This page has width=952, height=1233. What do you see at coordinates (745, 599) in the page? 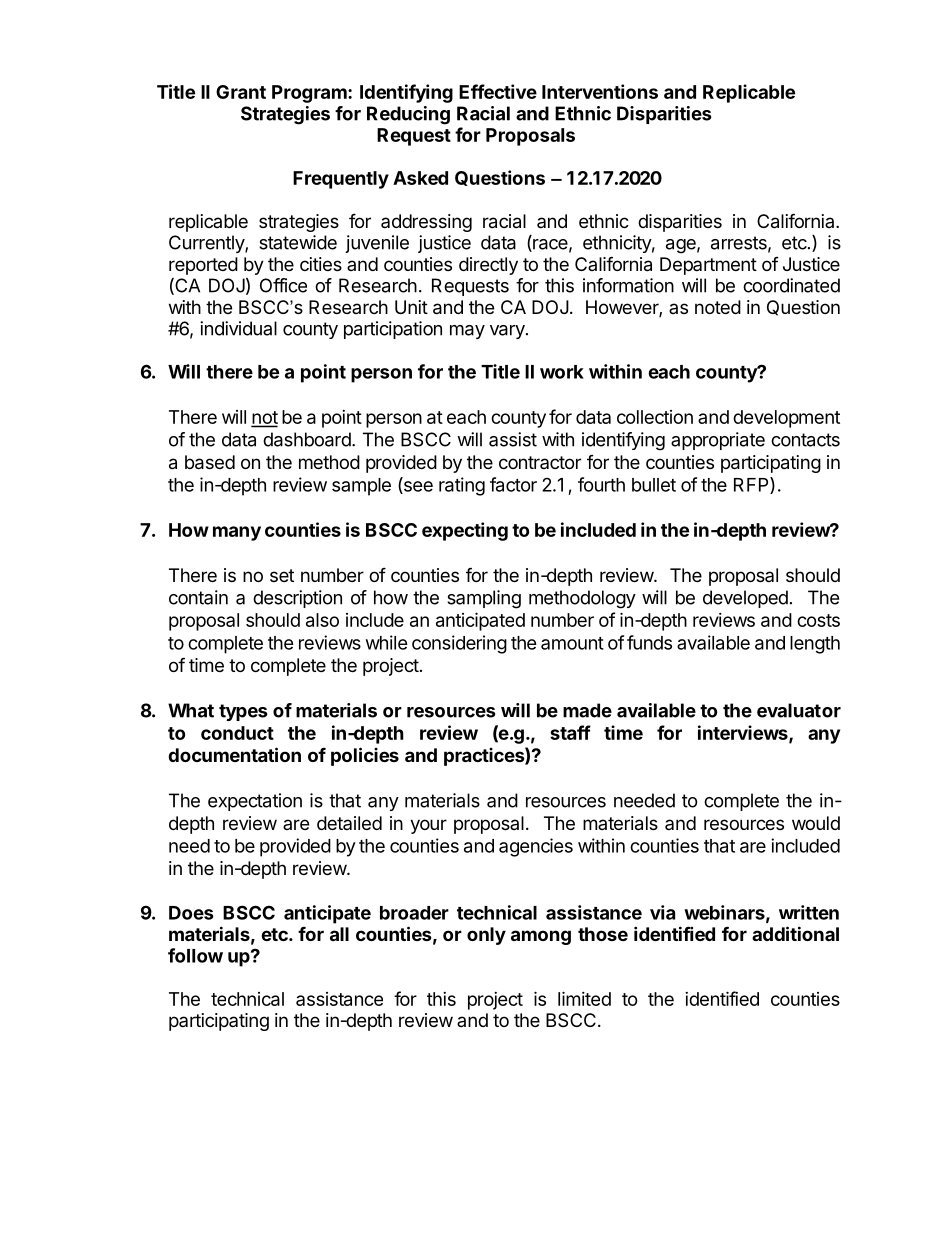
I see `developed` at bounding box center [745, 599].
